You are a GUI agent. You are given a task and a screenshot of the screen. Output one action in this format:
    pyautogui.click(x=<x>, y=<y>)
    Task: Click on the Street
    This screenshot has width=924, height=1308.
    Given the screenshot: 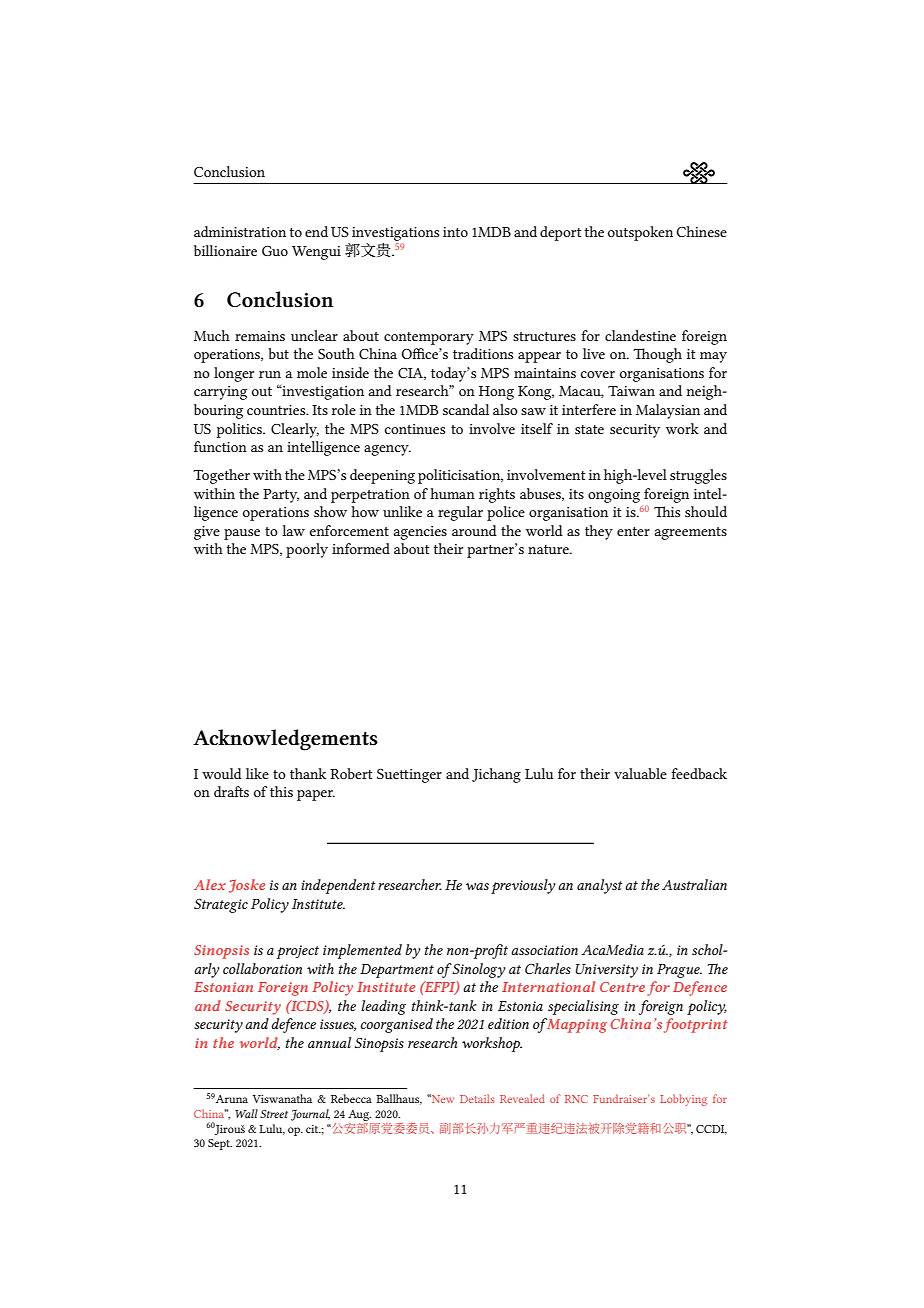 What is the action you would take?
    pyautogui.click(x=274, y=1114)
